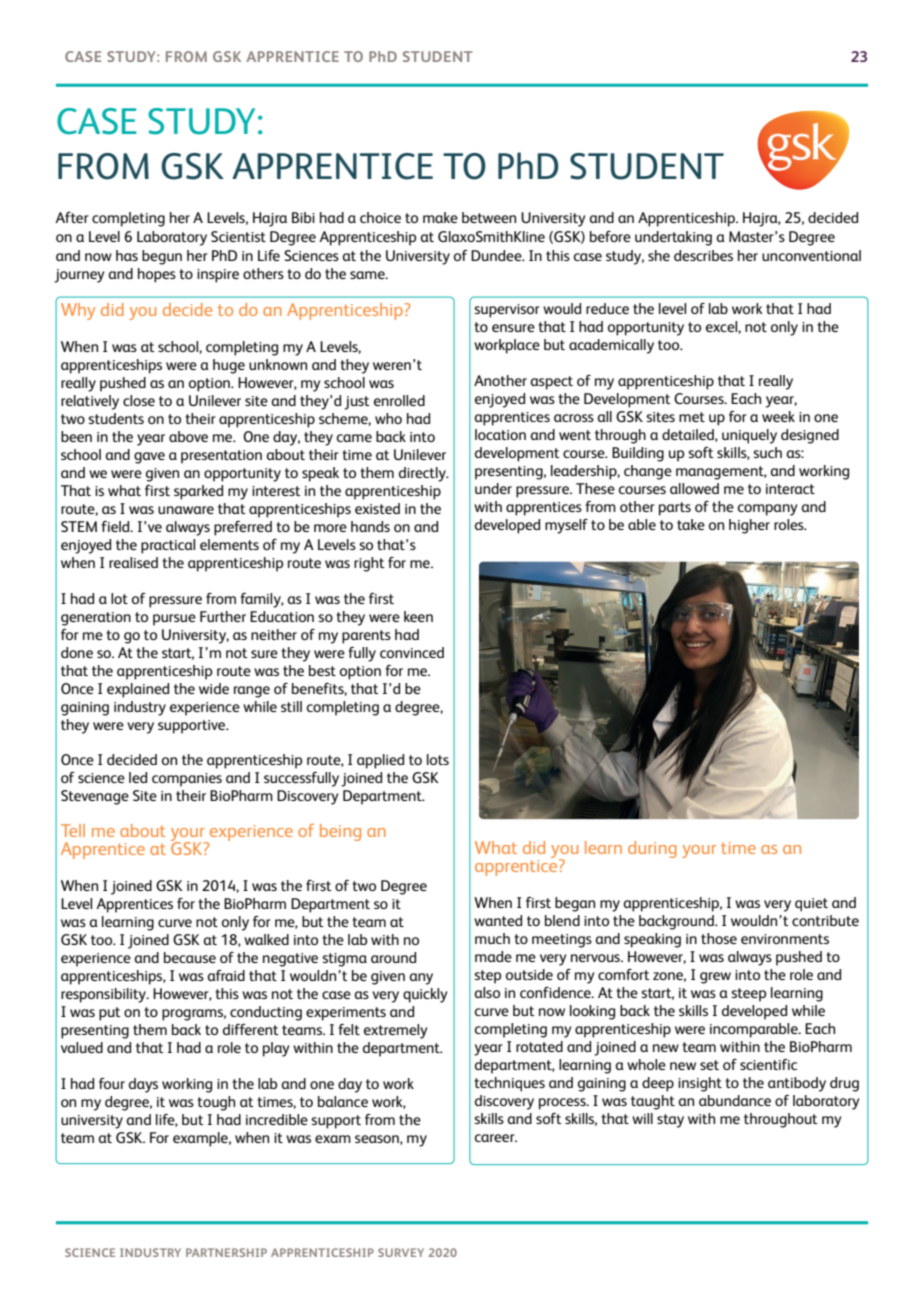 Image resolution: width=924 pixels, height=1308 pixels. Describe the element at coordinates (198, 492) in the document. I see `sparked` at that location.
